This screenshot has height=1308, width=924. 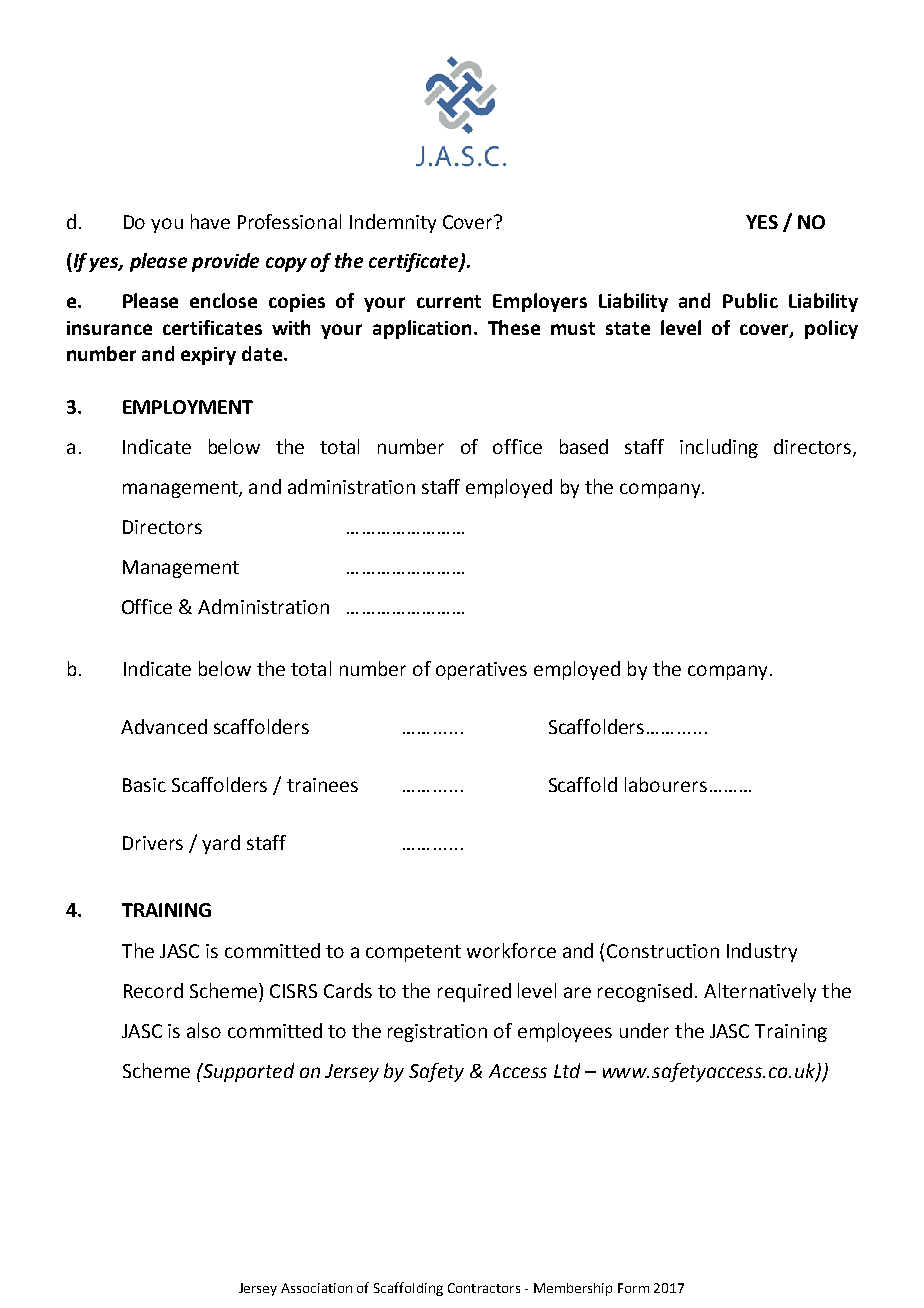 I want to click on Advanced, so click(x=164, y=726).
